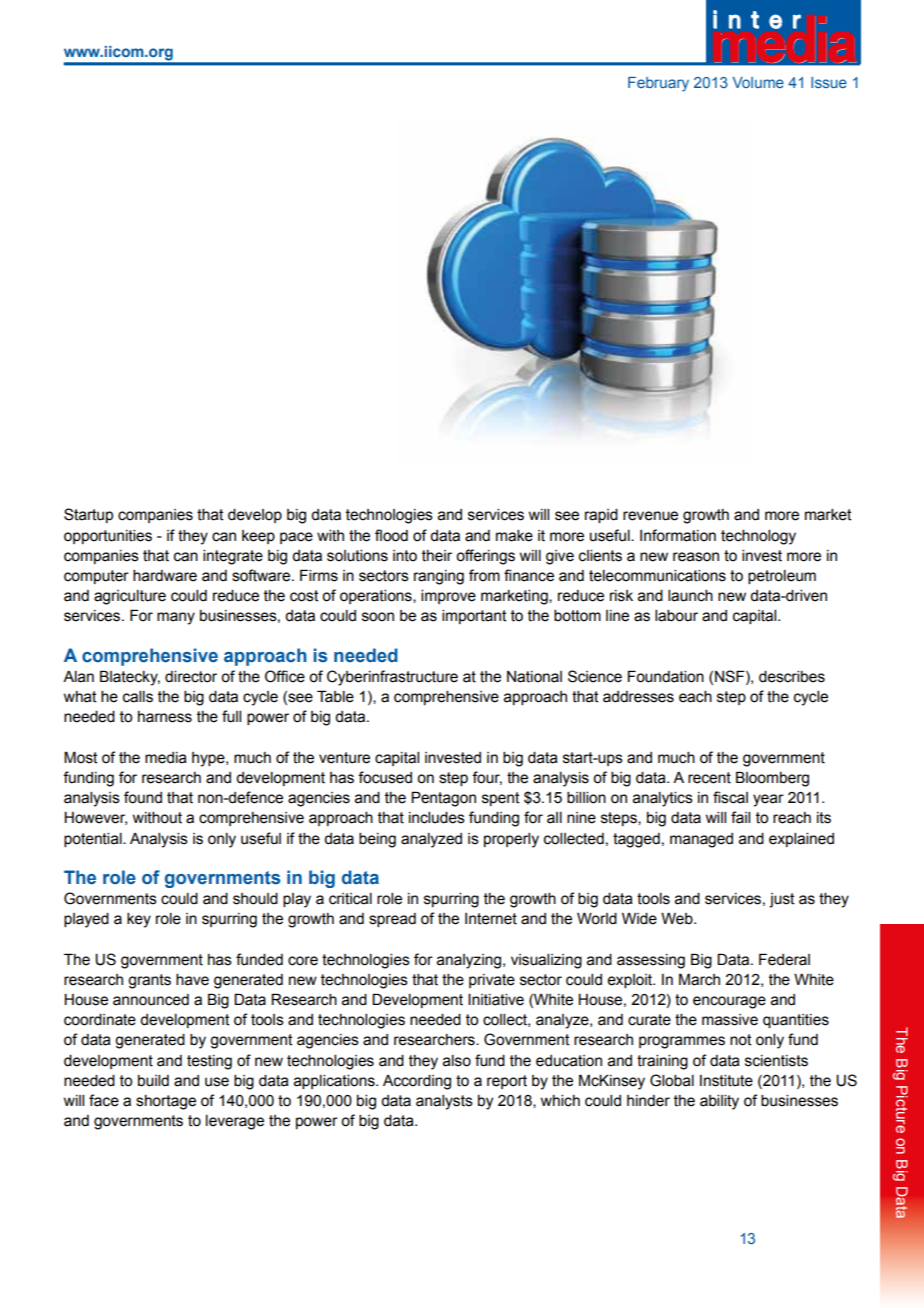 The height and width of the document is (1308, 924). I want to click on Volume, so click(758, 82).
